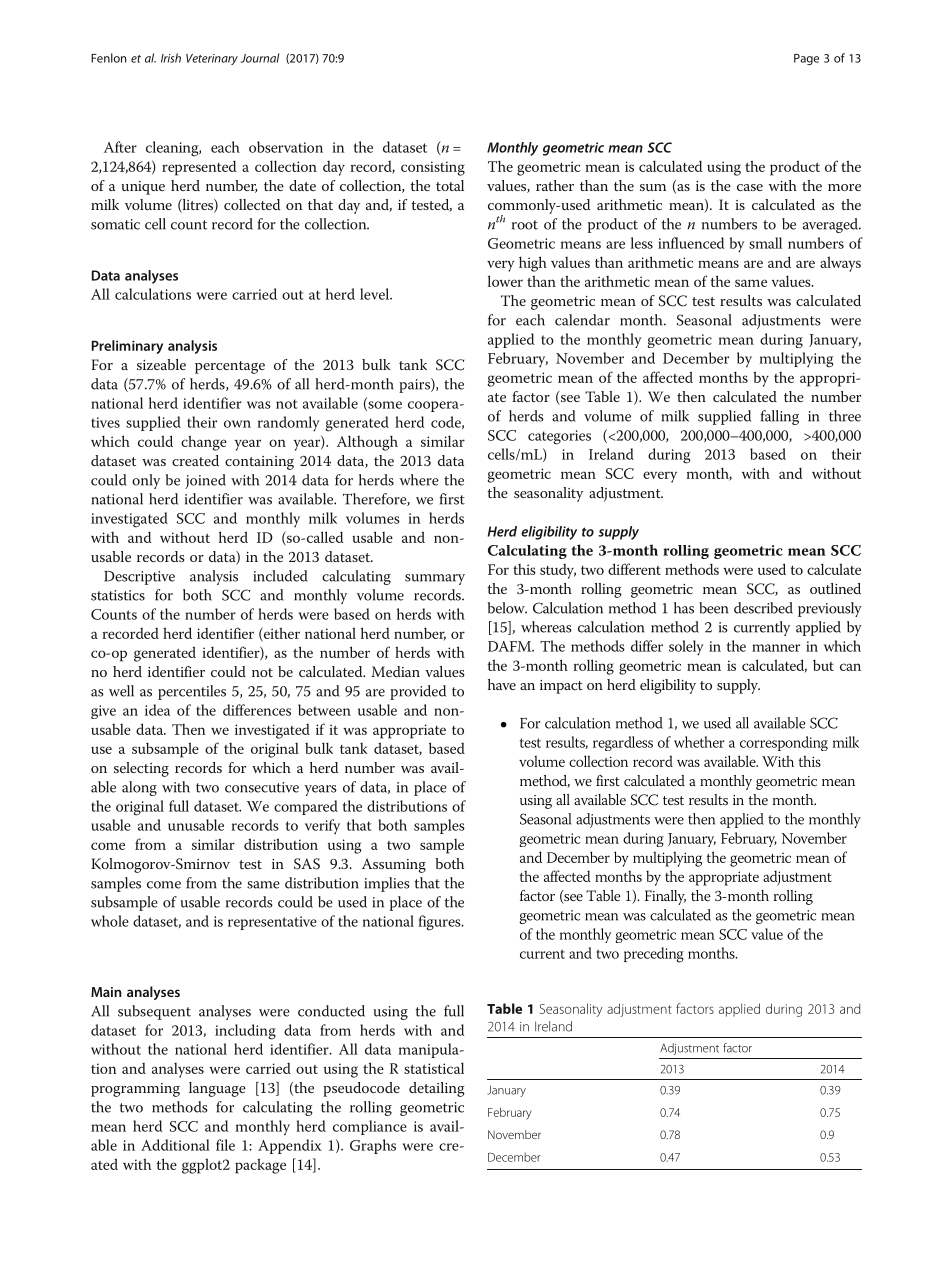 The width and height of the image is (952, 1265). I want to click on file, so click(225, 1145).
